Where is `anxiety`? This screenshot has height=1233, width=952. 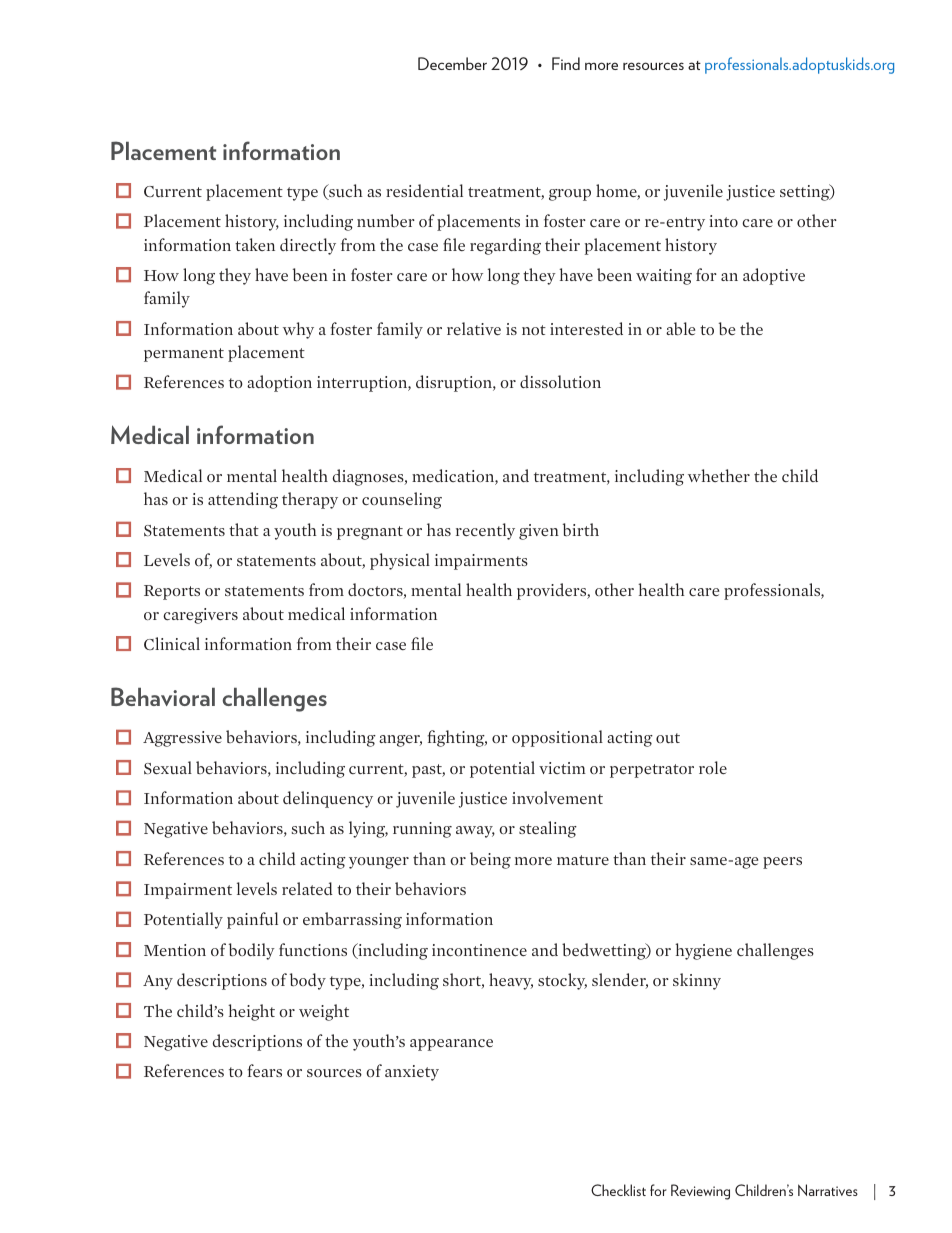
anxiety is located at coordinates (412, 1073).
